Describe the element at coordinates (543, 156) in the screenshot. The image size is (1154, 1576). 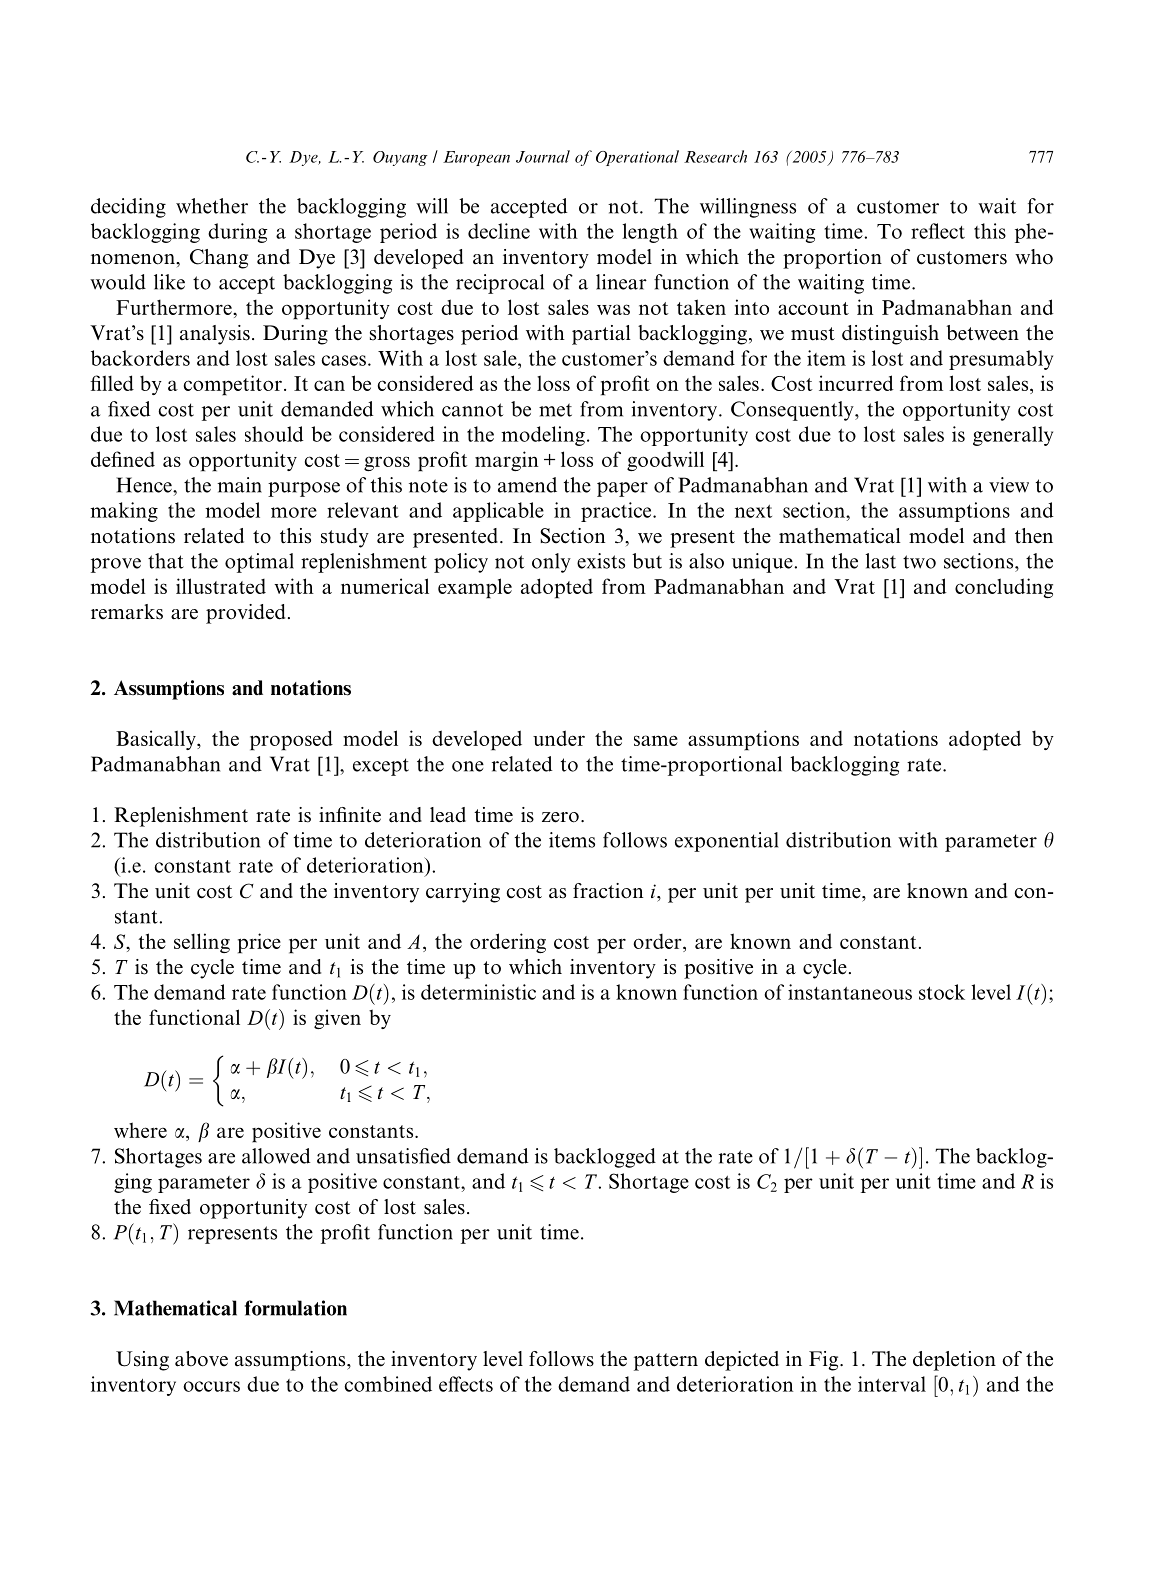
I see `Journal` at that location.
